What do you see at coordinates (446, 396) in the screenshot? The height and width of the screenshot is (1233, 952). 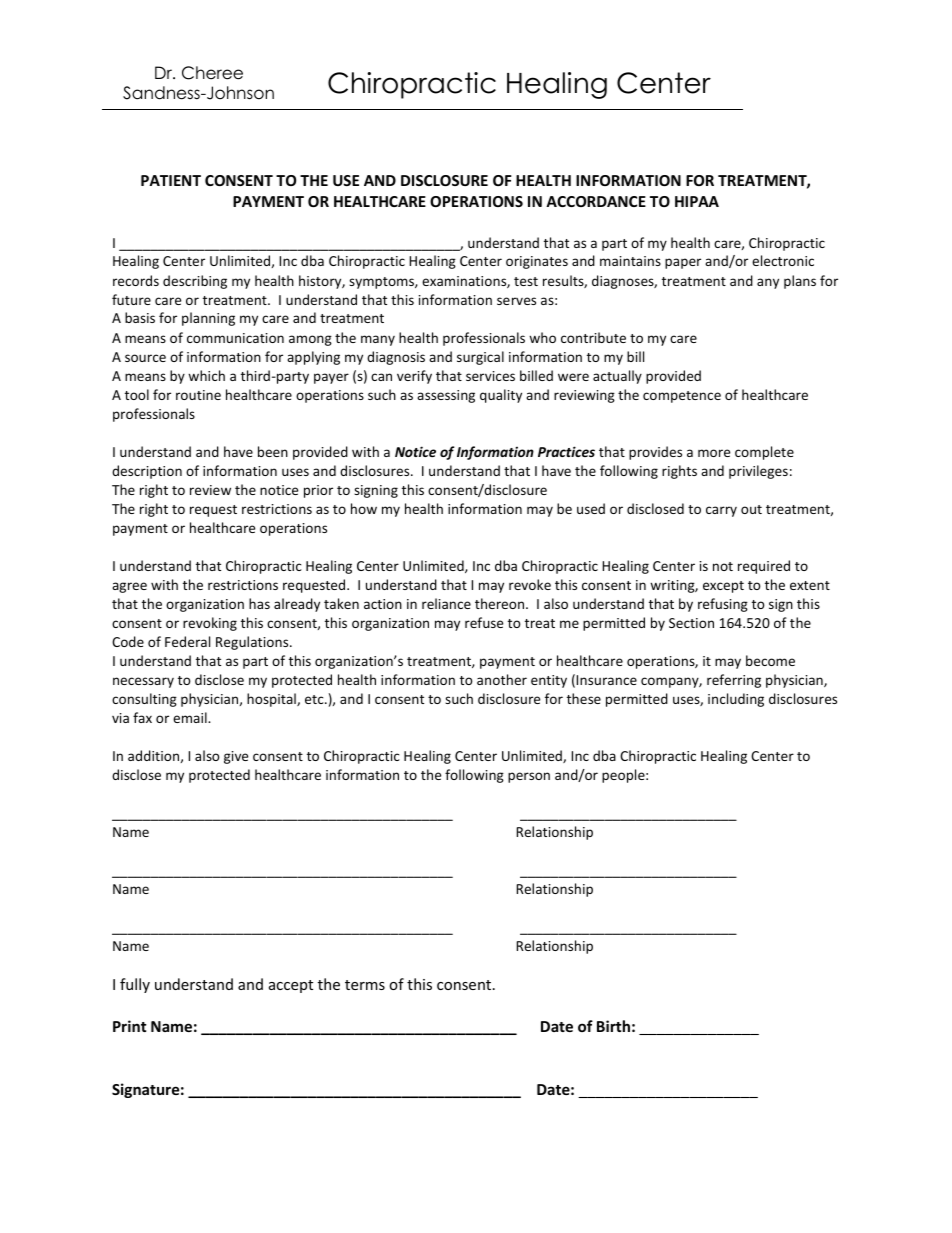 I see `assessing` at bounding box center [446, 396].
